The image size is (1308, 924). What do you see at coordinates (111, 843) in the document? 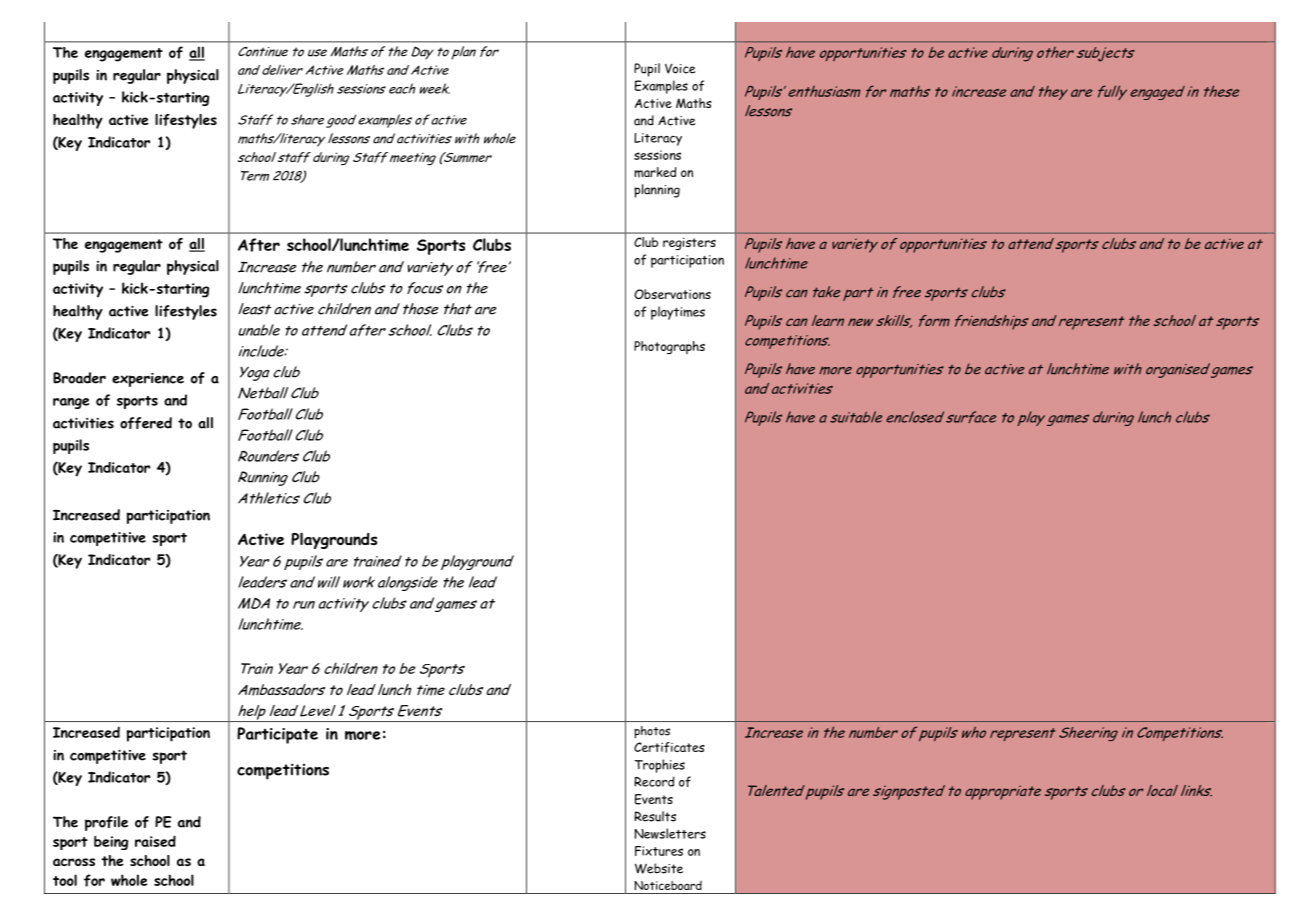
I see `being` at bounding box center [111, 843].
